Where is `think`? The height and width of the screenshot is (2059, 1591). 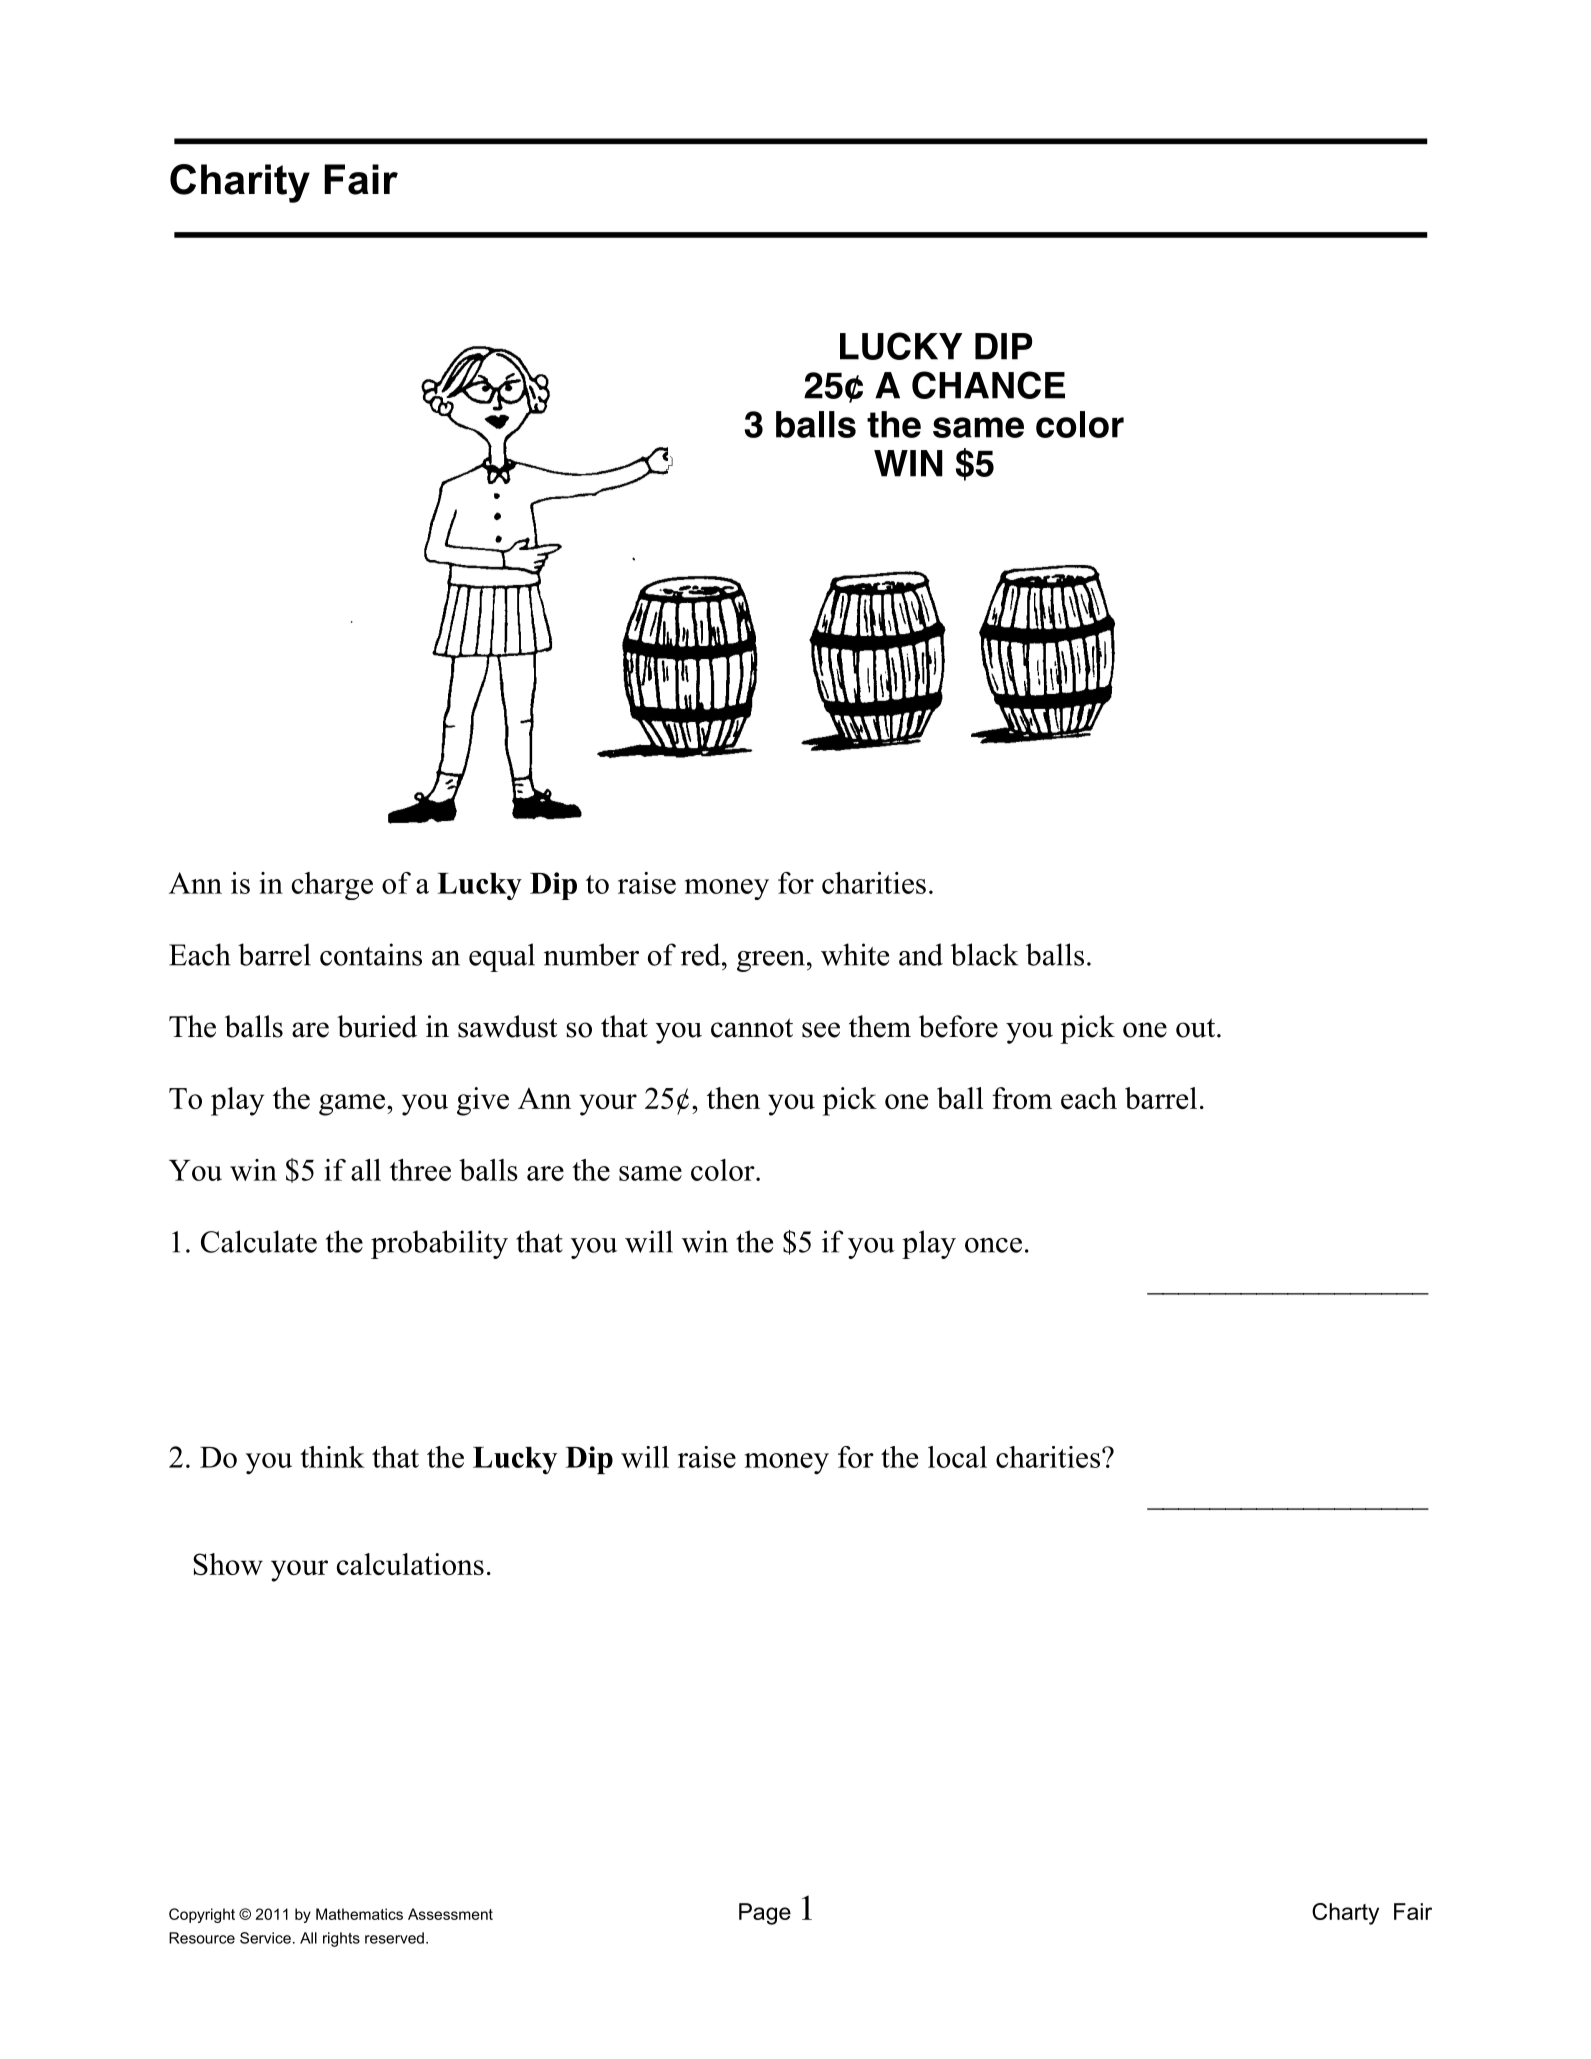 think is located at coordinates (332, 1457).
